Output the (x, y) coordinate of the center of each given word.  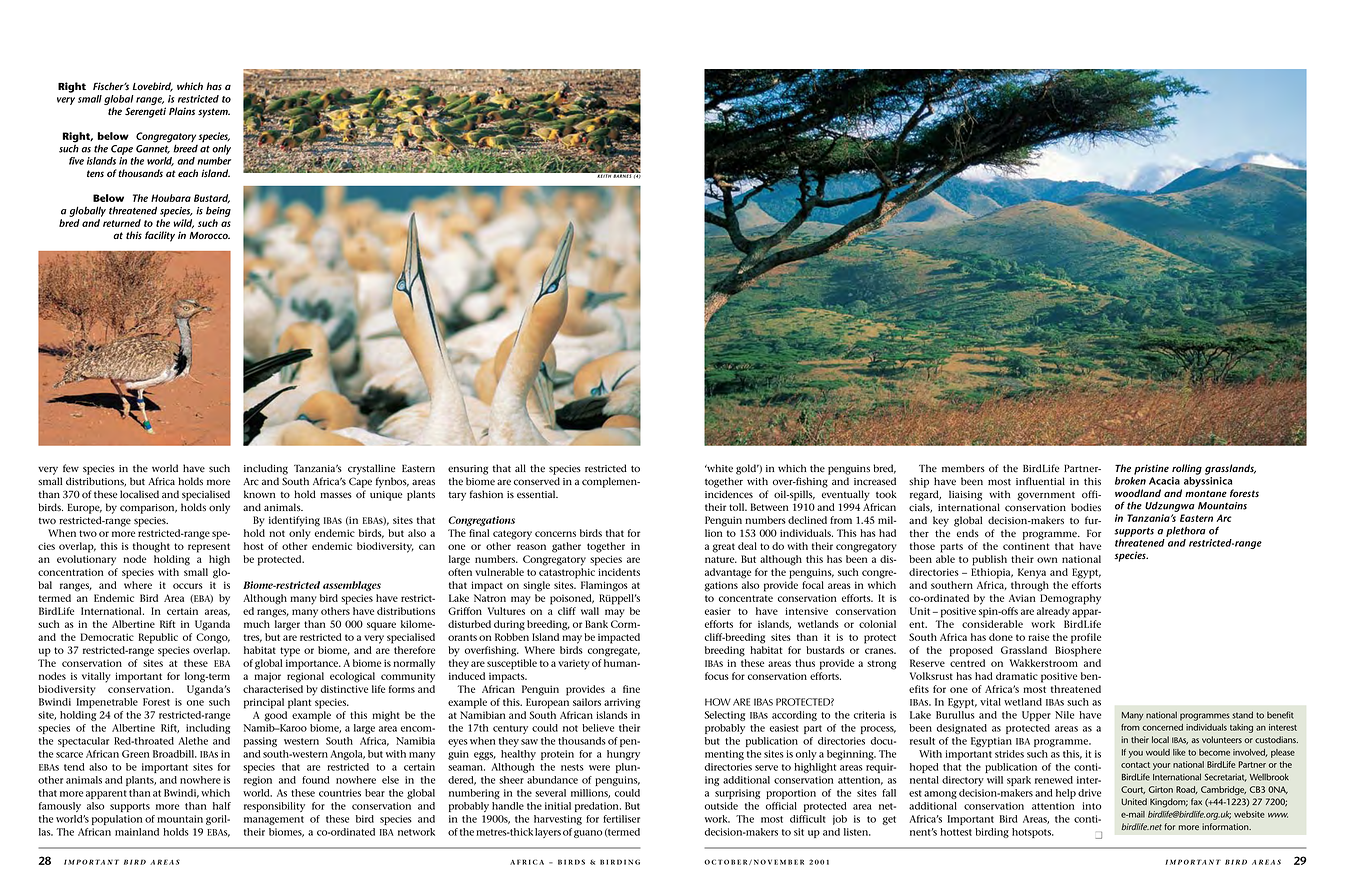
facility (160, 236)
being (218, 211)
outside (721, 806)
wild (183, 224)
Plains (182, 111)
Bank (596, 624)
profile (1086, 638)
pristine (1151, 469)
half (222, 806)
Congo (213, 638)
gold (747, 469)
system (214, 113)
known (259, 494)
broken (1130, 481)
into (1091, 806)
